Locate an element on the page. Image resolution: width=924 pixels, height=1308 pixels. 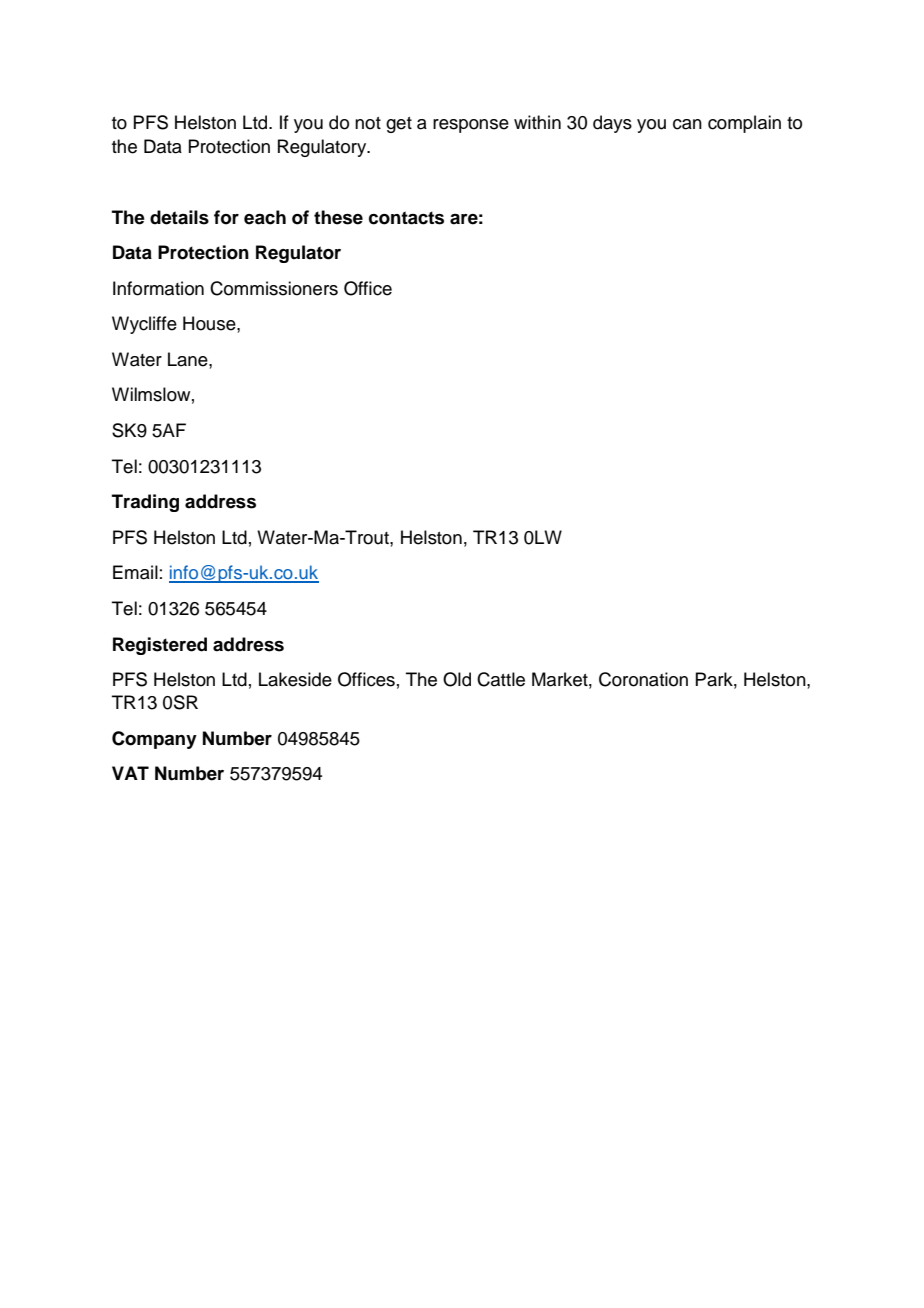
Commissioners is located at coordinates (274, 288).
